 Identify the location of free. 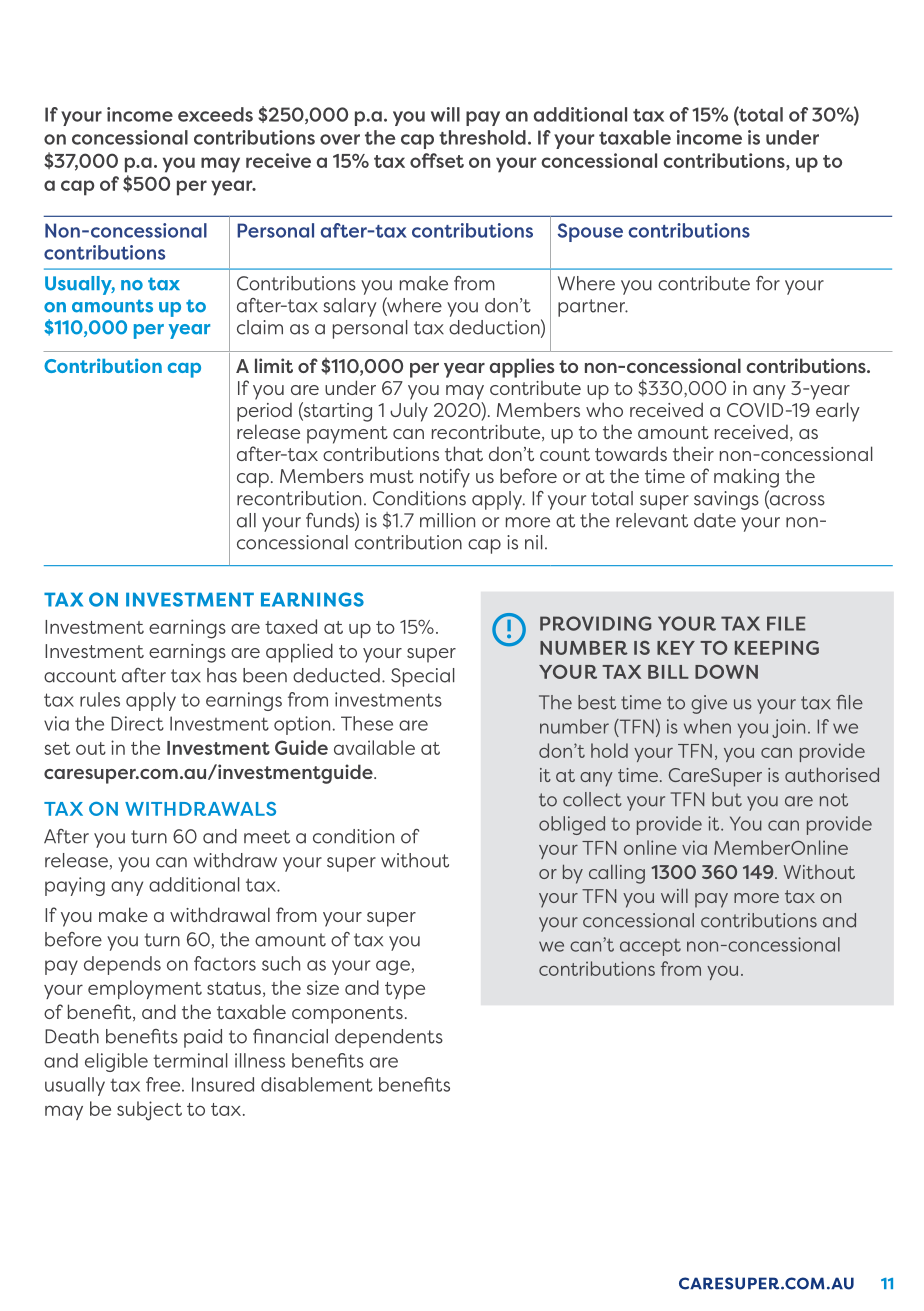
(164, 1084).
